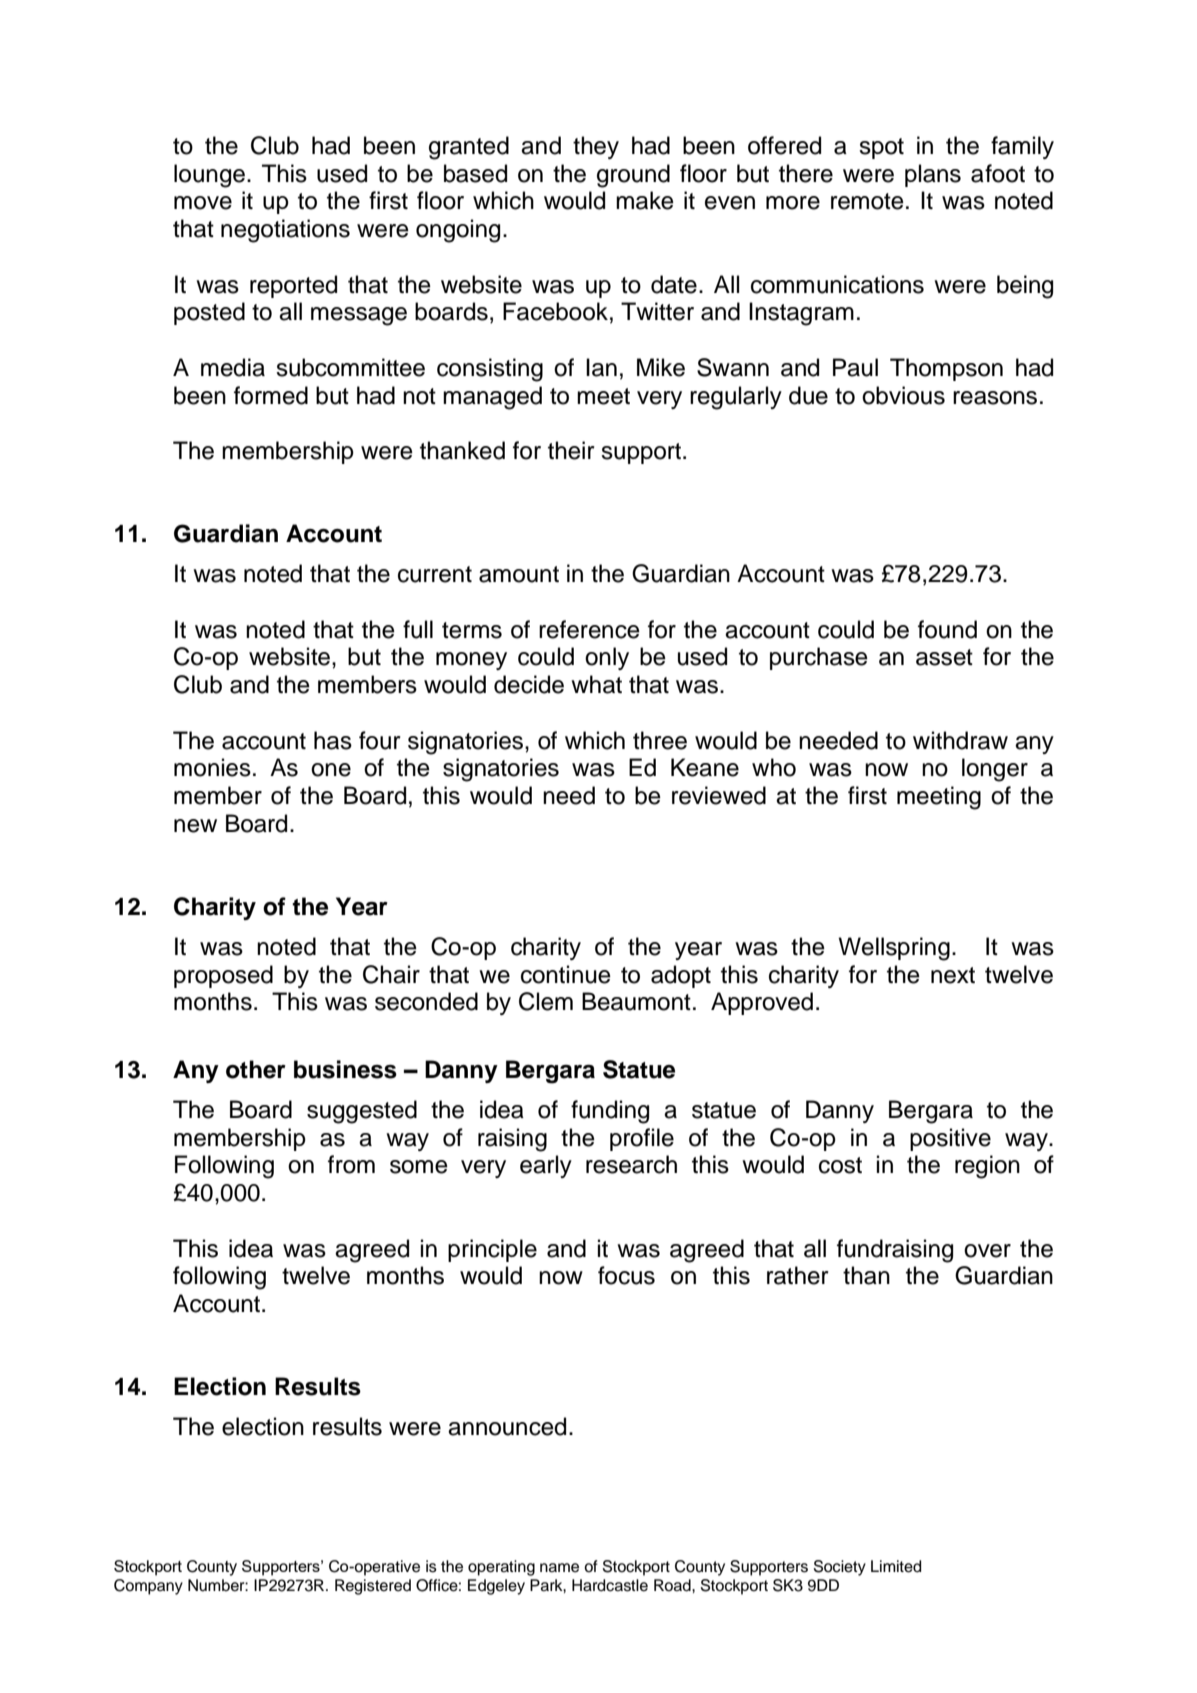  What do you see at coordinates (559, 1568) in the document?
I see `name` at bounding box center [559, 1568].
